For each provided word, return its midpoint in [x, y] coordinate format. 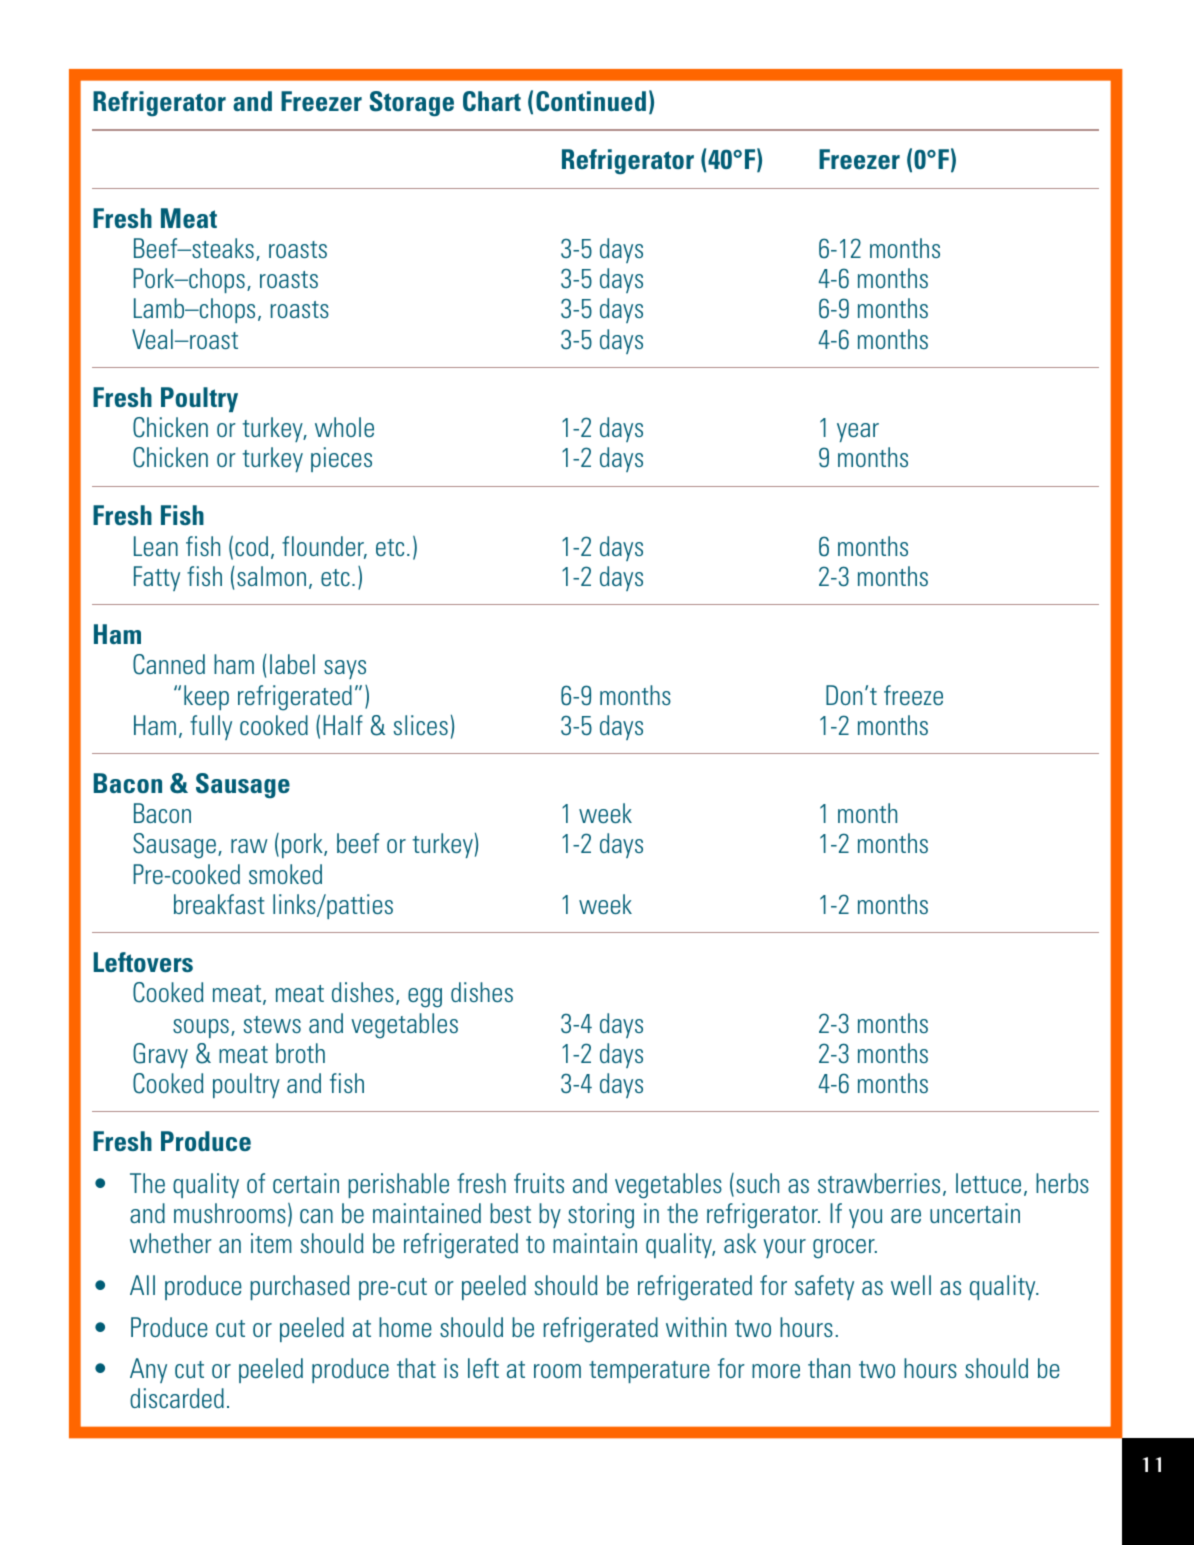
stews [272, 1024]
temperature [649, 1372]
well [911, 1285]
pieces [341, 459]
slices [421, 725]
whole [344, 427]
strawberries [879, 1183]
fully [211, 727]
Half [343, 725]
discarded [177, 1398]
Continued [591, 101]
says [345, 669]
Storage [412, 104]
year [858, 432]
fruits [539, 1183]
